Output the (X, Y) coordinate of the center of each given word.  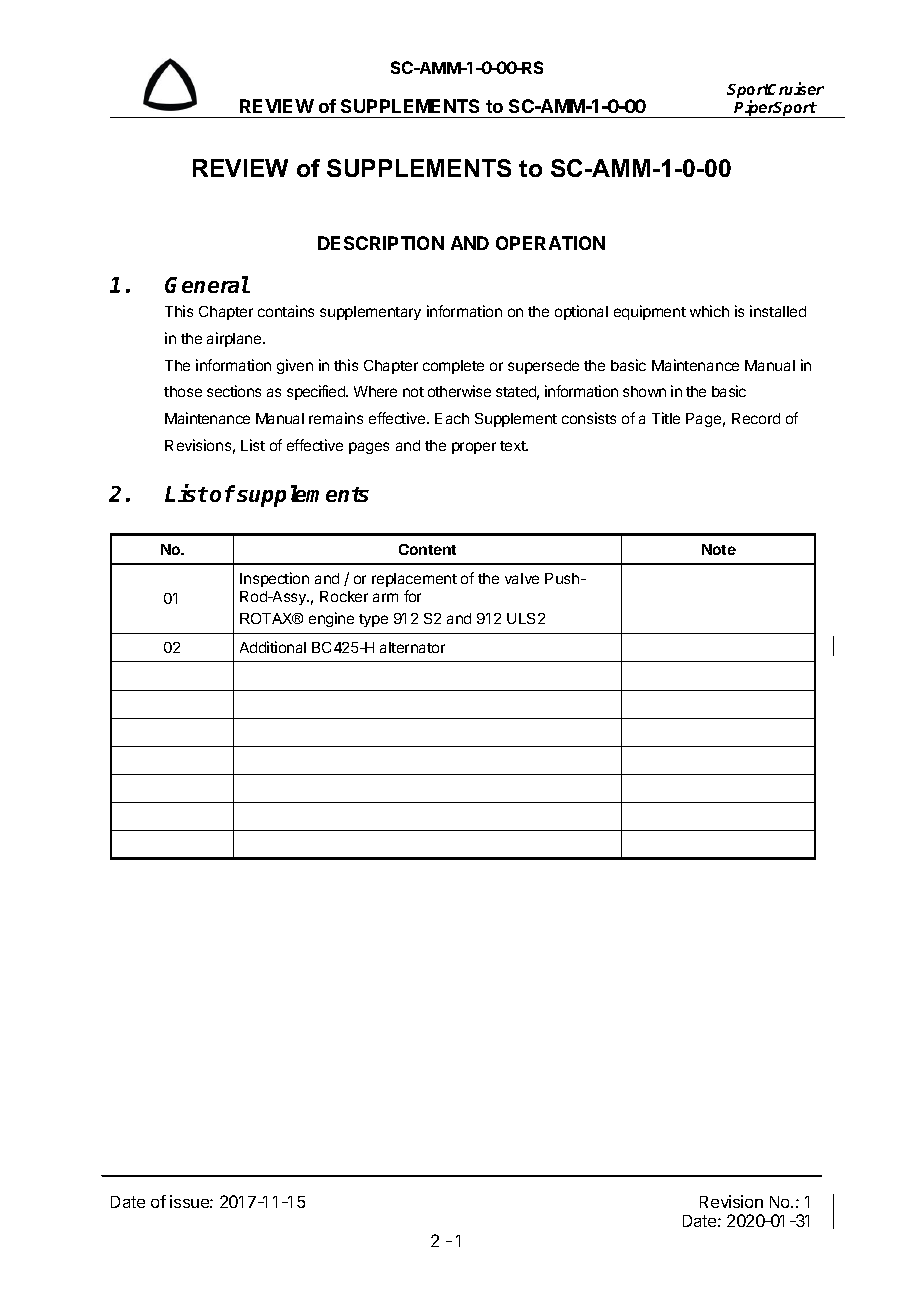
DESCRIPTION (381, 243)
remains (336, 418)
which (709, 311)
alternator (412, 647)
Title (666, 418)
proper (474, 448)
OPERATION (550, 243)
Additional (273, 647)
